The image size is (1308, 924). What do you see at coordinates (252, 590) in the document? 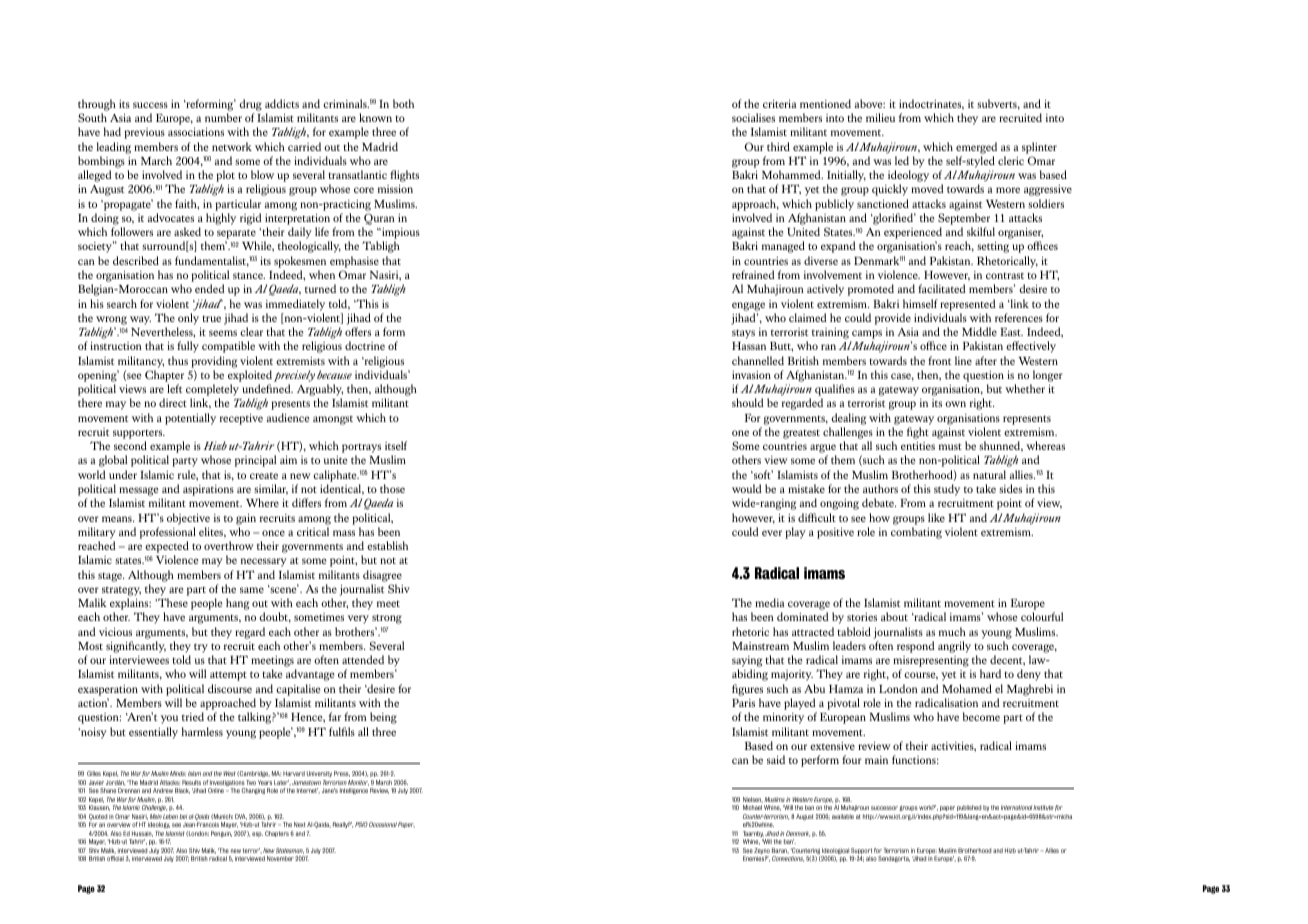
I see `same` at bounding box center [252, 590].
